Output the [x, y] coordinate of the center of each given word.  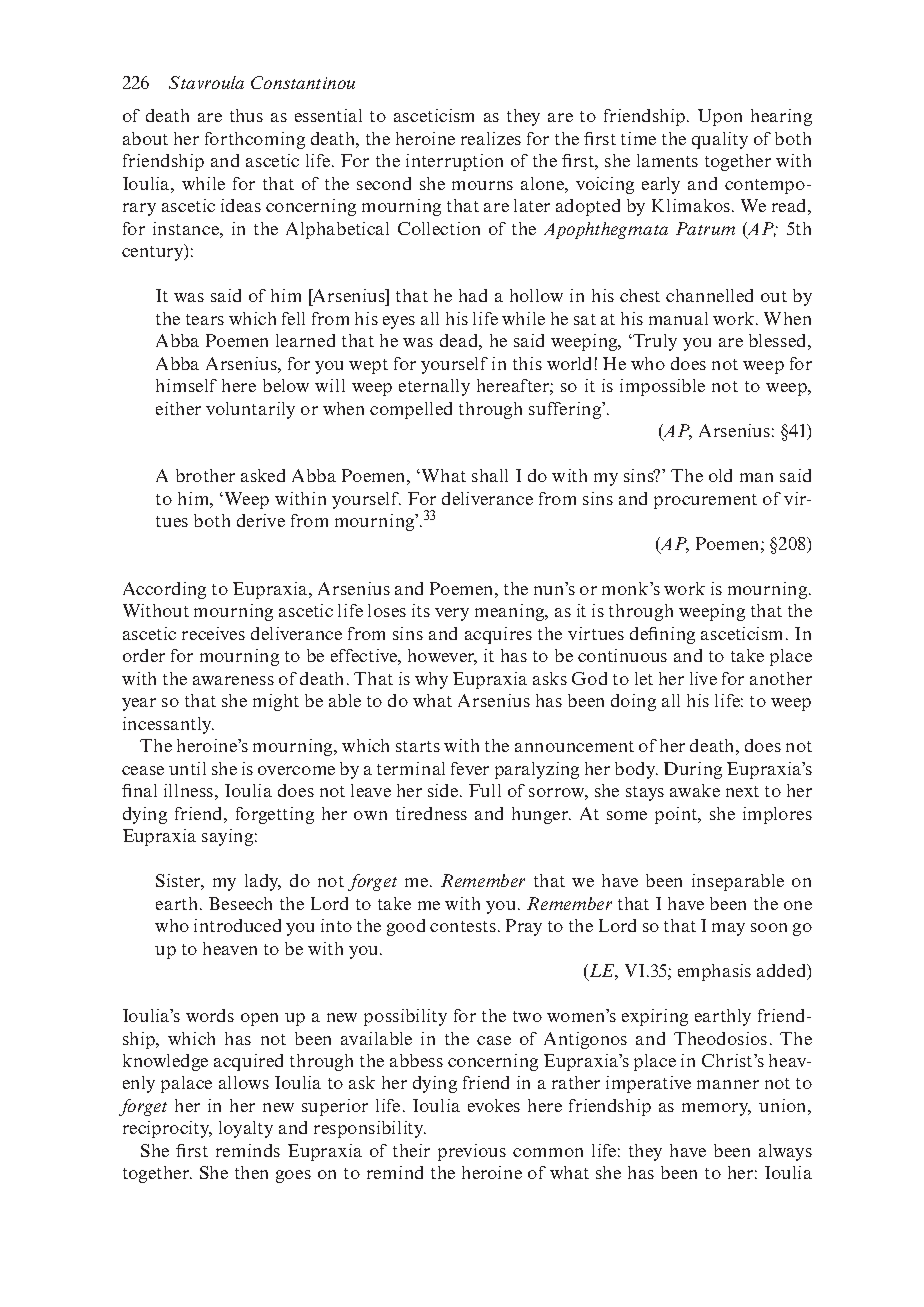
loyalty [246, 1129]
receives [213, 633]
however [442, 657]
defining [662, 635]
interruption [454, 162]
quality [720, 140]
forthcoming [255, 140]
